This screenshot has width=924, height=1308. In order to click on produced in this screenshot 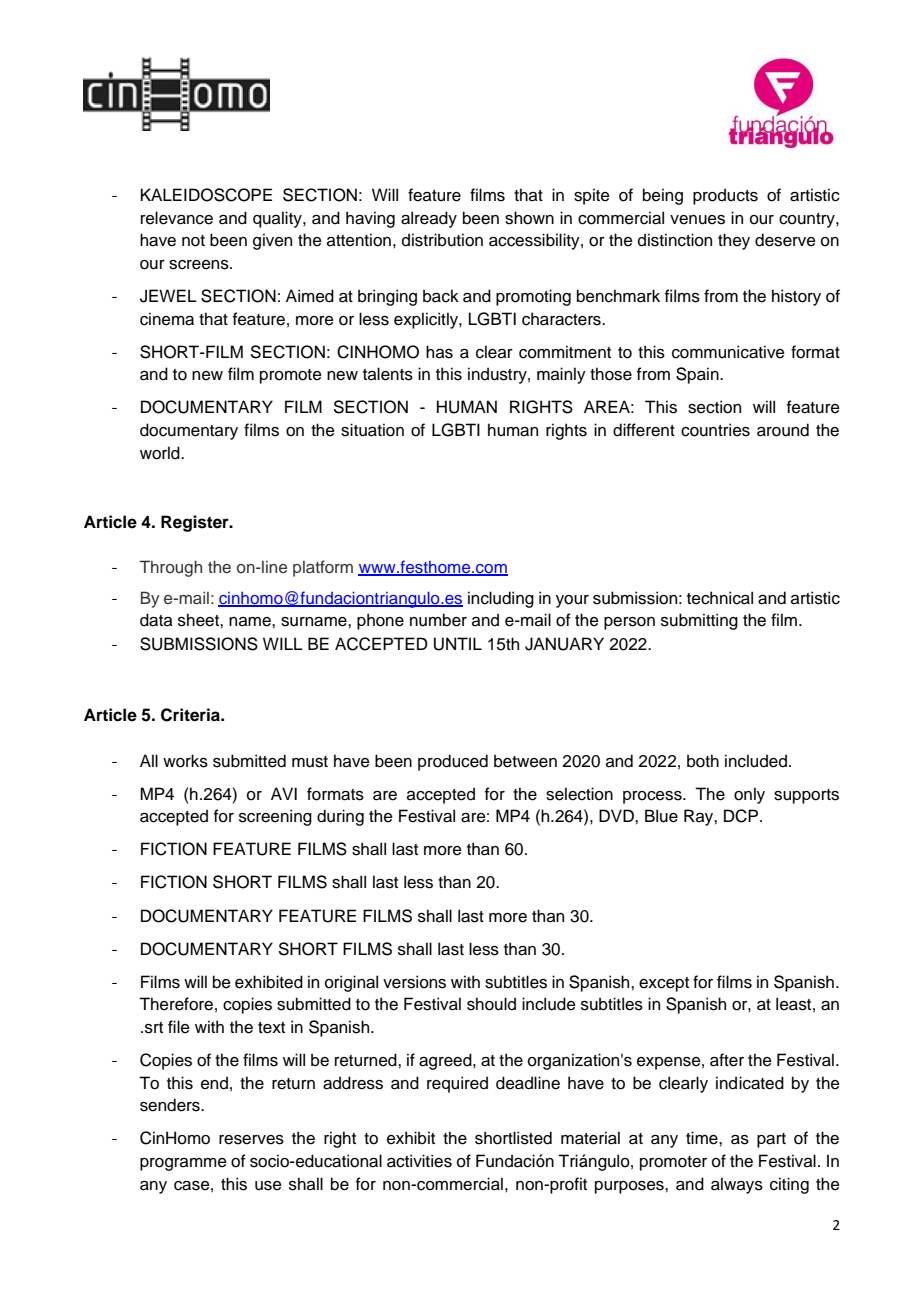, I will do `click(453, 762)`.
